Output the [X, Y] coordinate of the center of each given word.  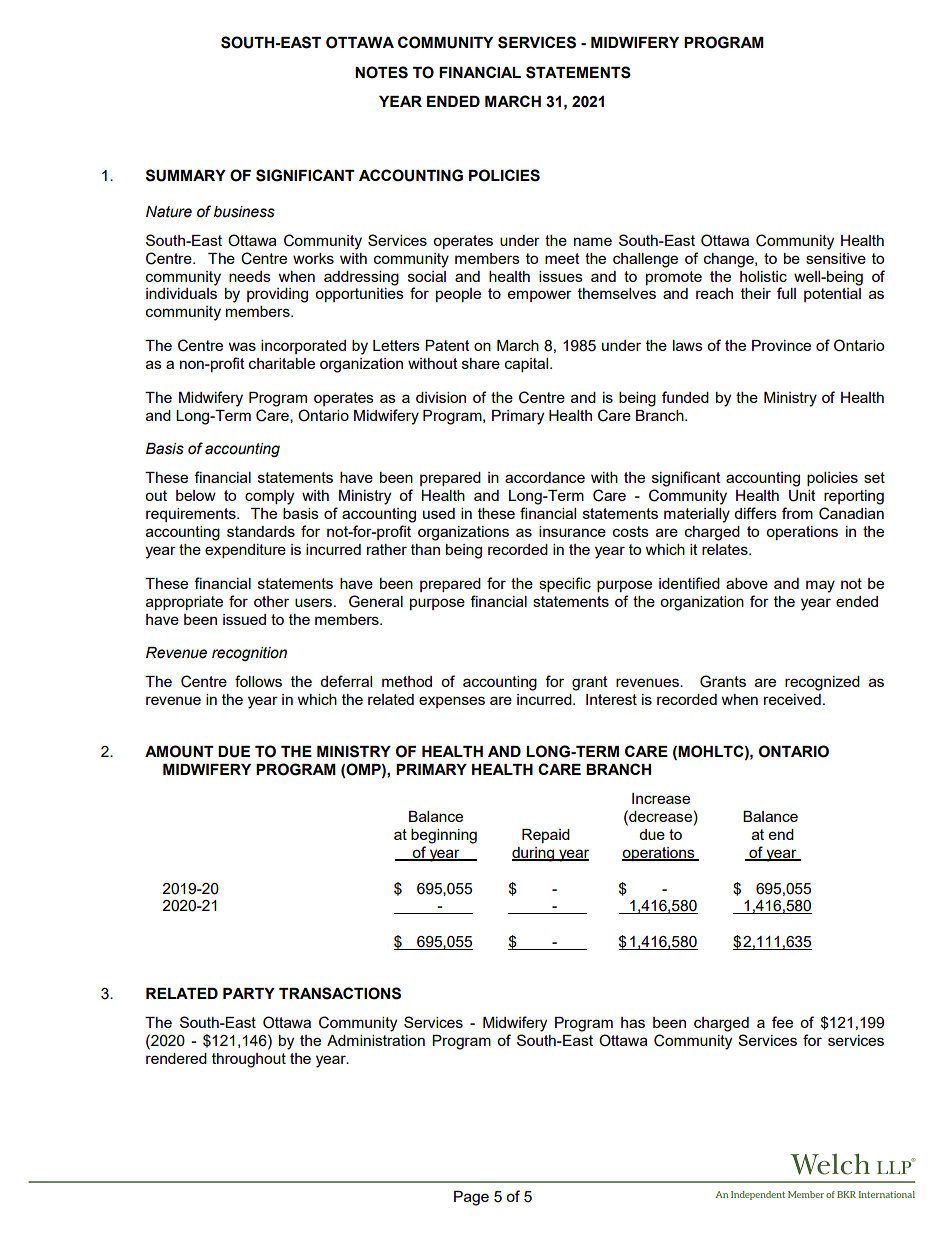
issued [244, 619]
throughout [249, 1060]
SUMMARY [186, 175]
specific [565, 584]
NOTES [381, 72]
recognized [822, 683]
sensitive [836, 258]
